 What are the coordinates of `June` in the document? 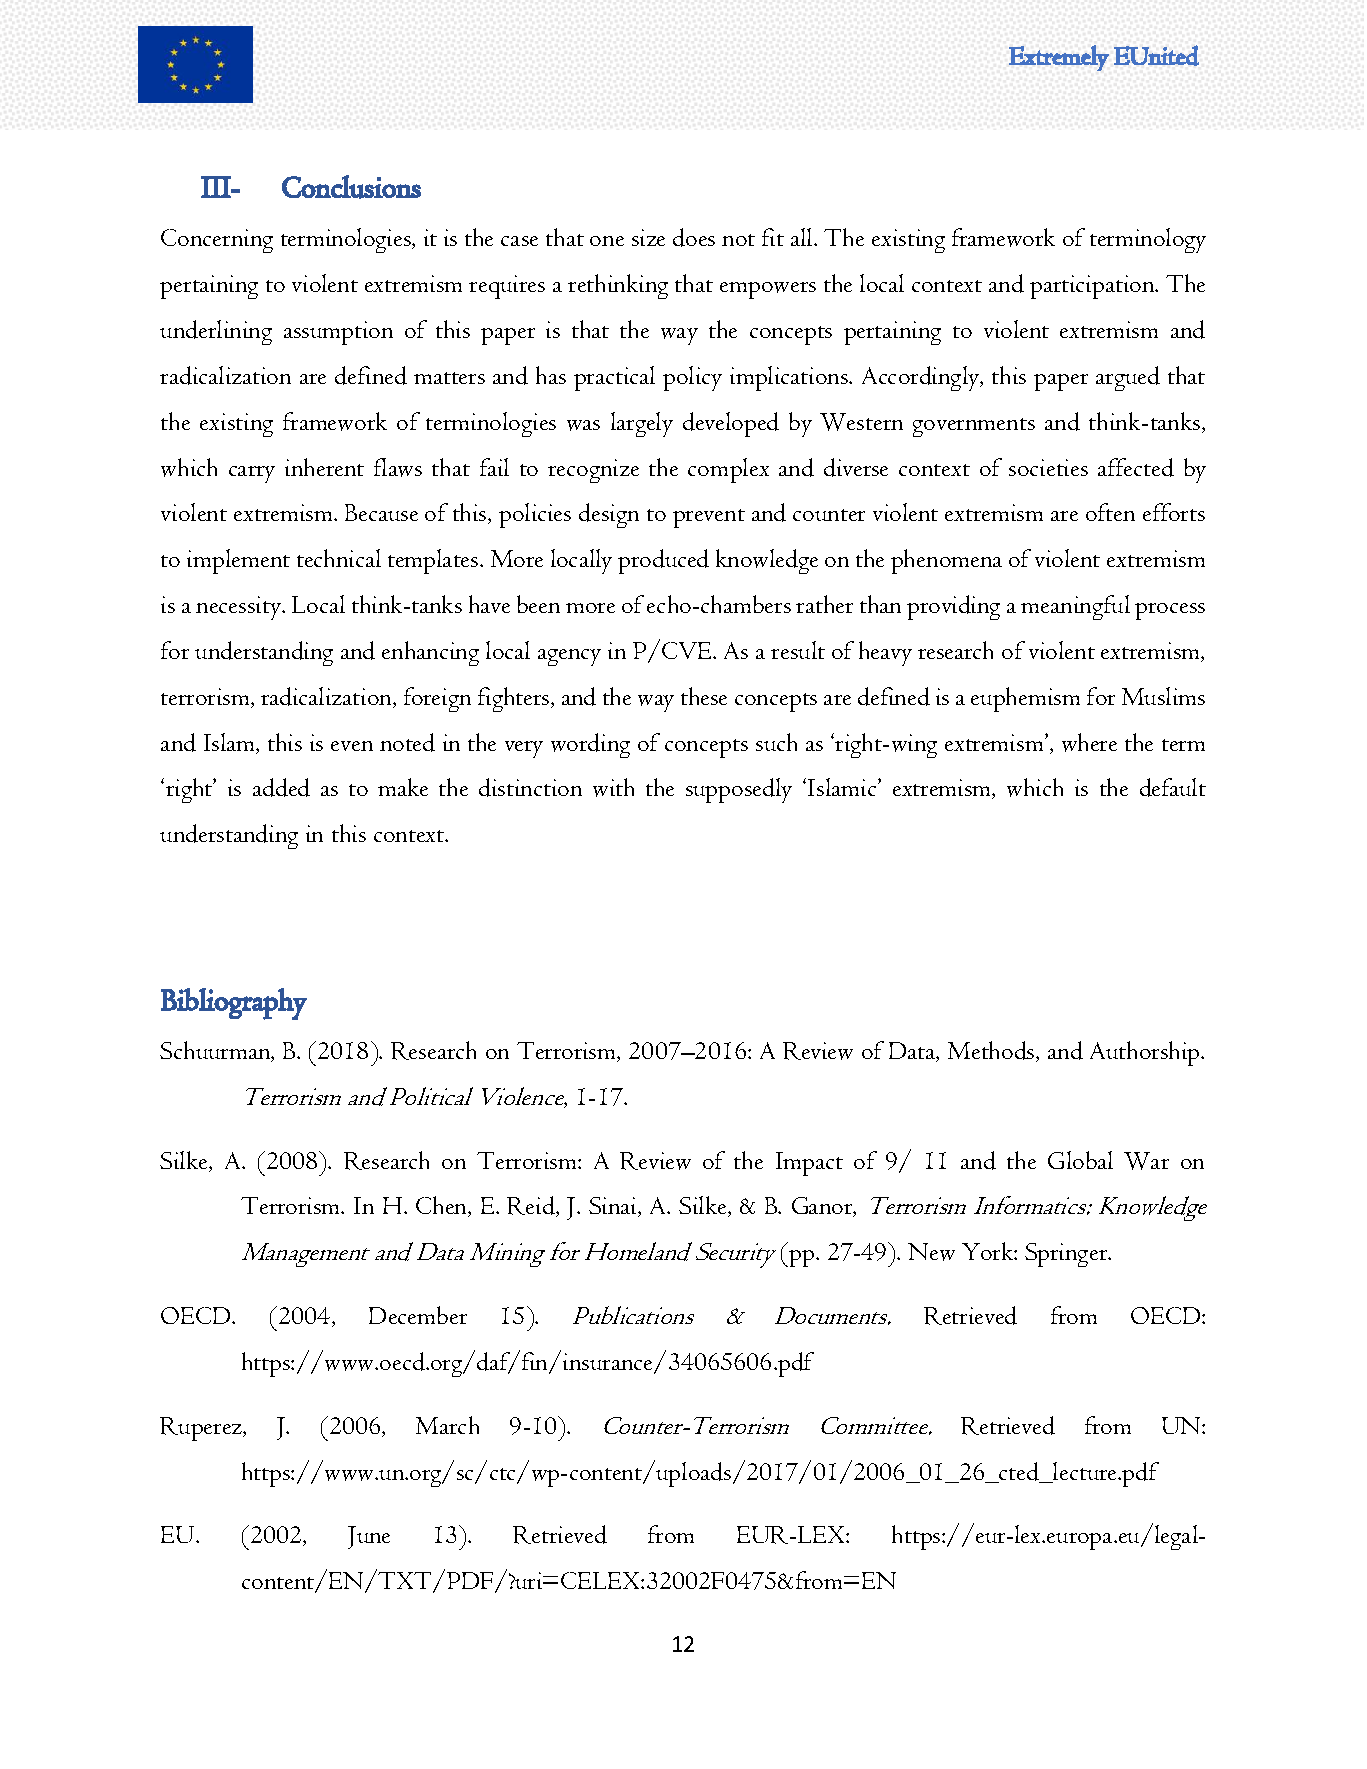 It's located at (369, 1537).
